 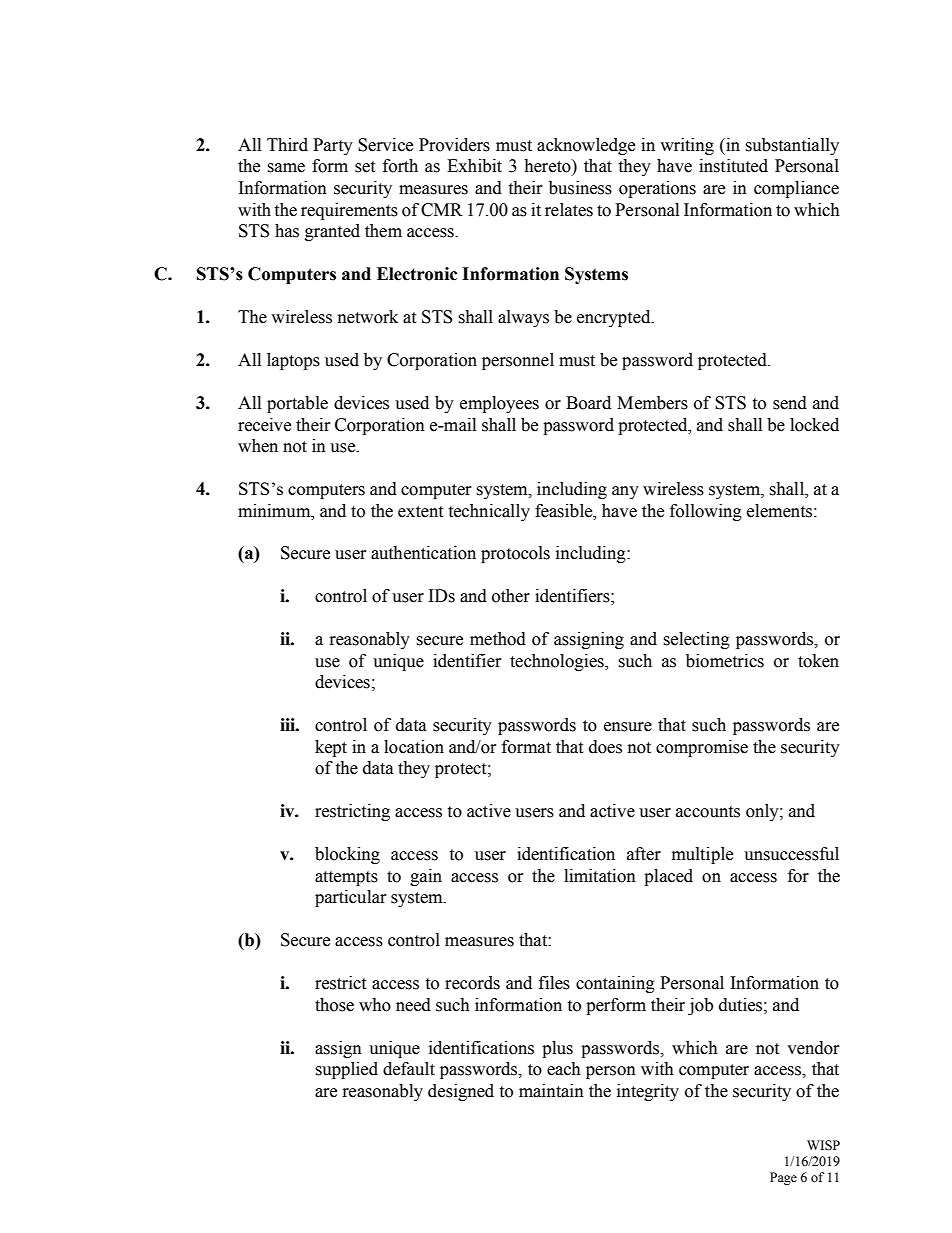 What do you see at coordinates (331, 748) in the screenshot?
I see `kept` at bounding box center [331, 748].
